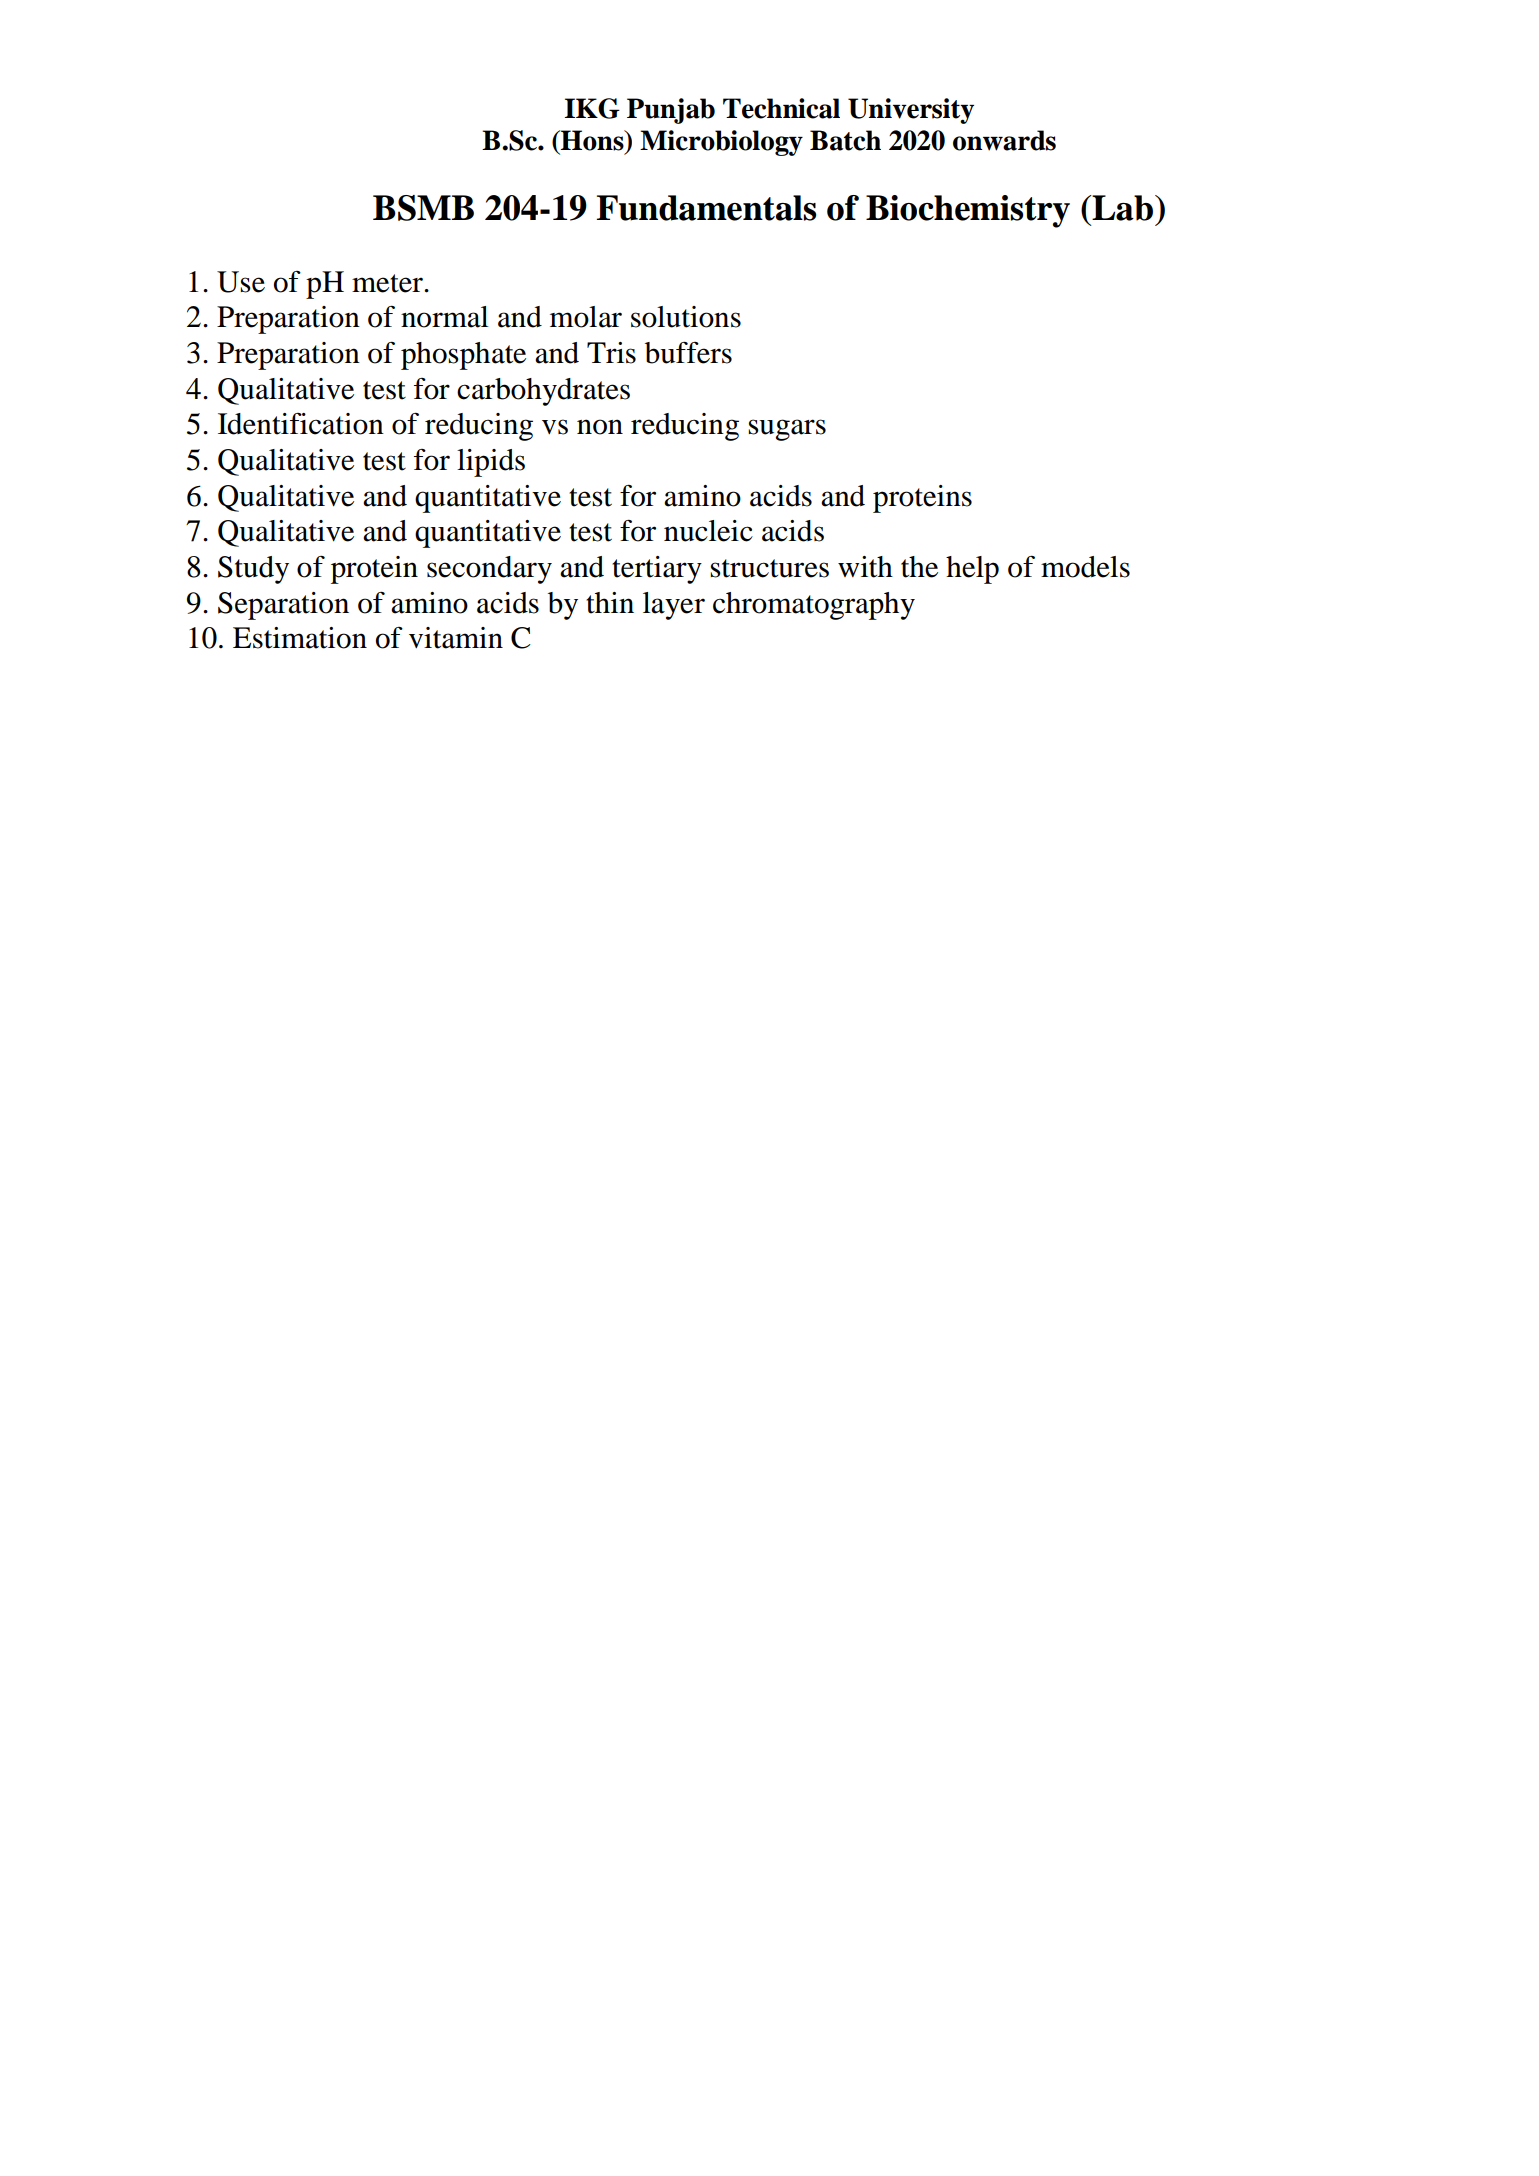 The width and height of the screenshot is (1539, 2176). I want to click on buffers, so click(688, 353).
